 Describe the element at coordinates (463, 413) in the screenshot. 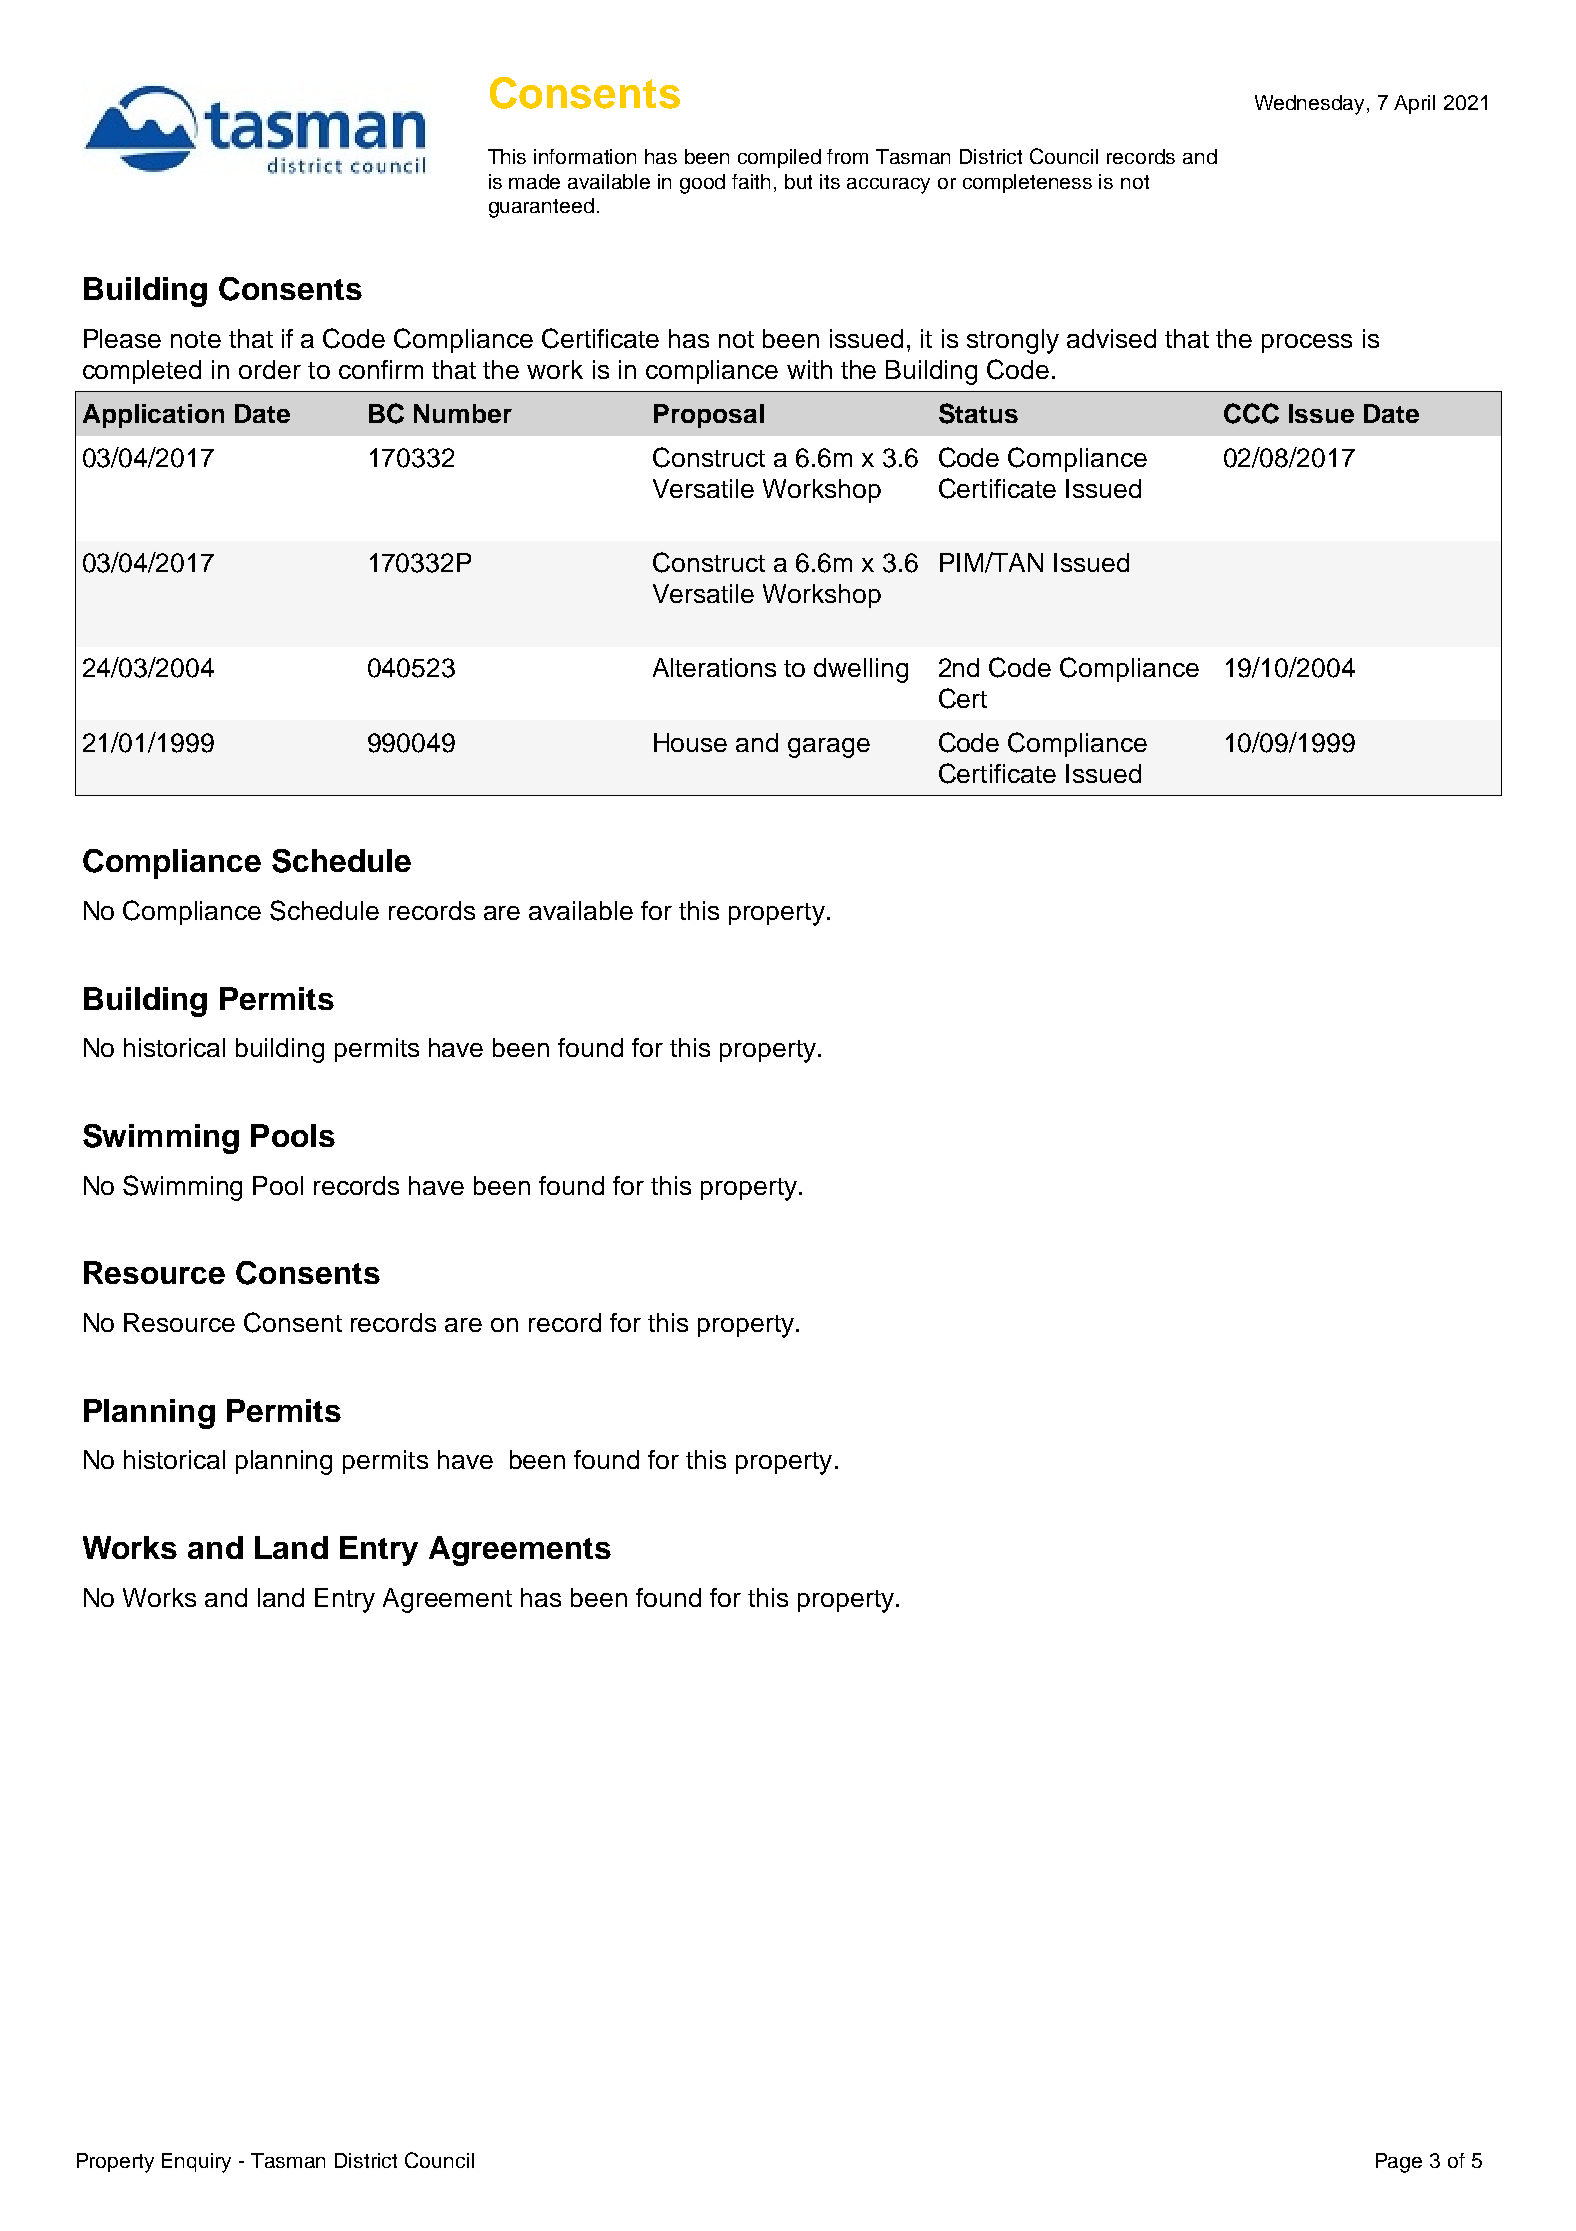

I see `Number` at that location.
